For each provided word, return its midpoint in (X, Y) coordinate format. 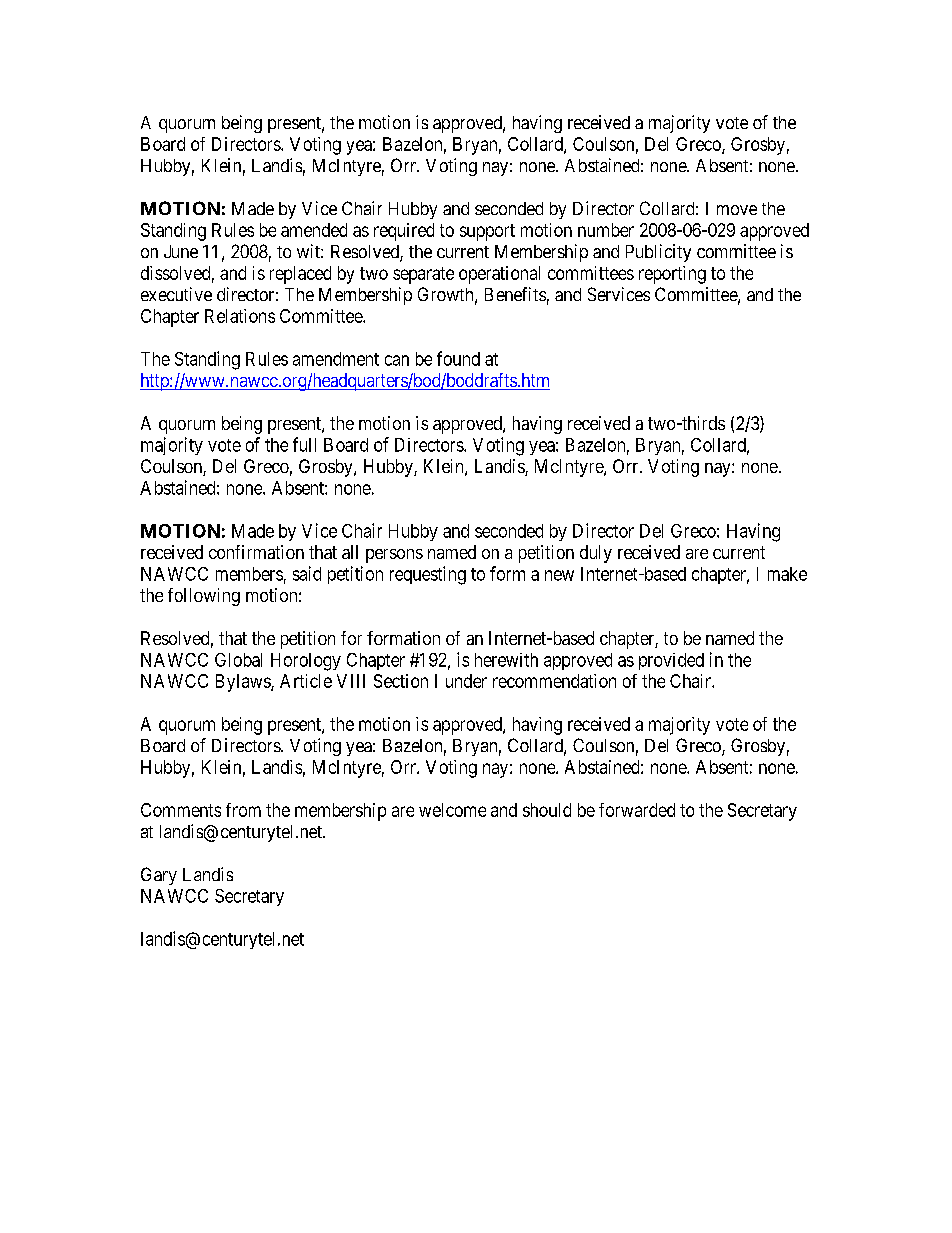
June (181, 251)
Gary (159, 876)
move (737, 210)
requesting (428, 575)
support (487, 232)
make (787, 574)
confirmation (256, 552)
